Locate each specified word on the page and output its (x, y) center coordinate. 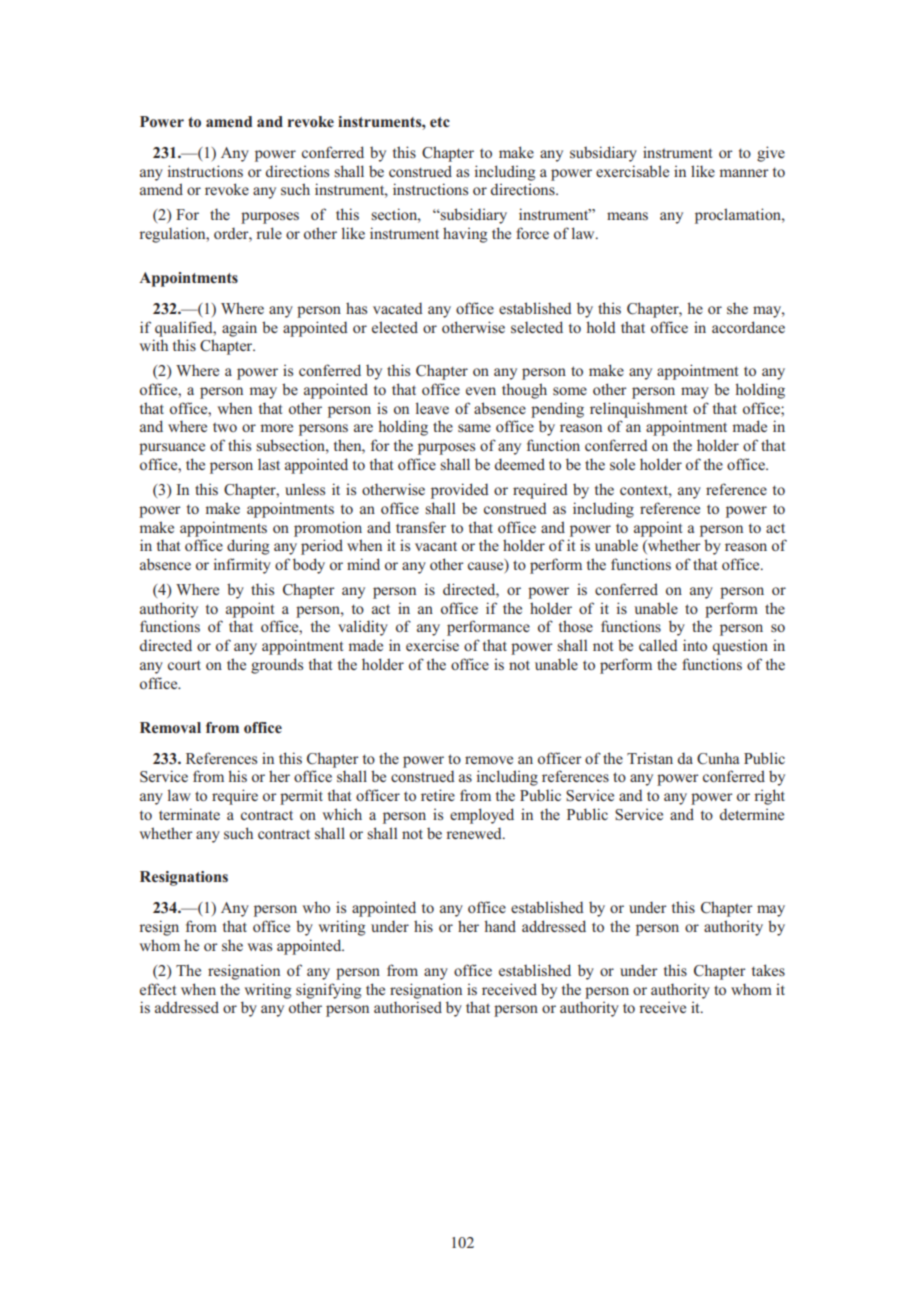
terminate (189, 814)
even (481, 391)
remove (489, 760)
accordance (748, 327)
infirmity (242, 566)
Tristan (650, 758)
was (259, 947)
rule (269, 233)
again (239, 329)
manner (744, 173)
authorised (408, 1007)
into (695, 645)
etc (440, 122)
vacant (436, 546)
